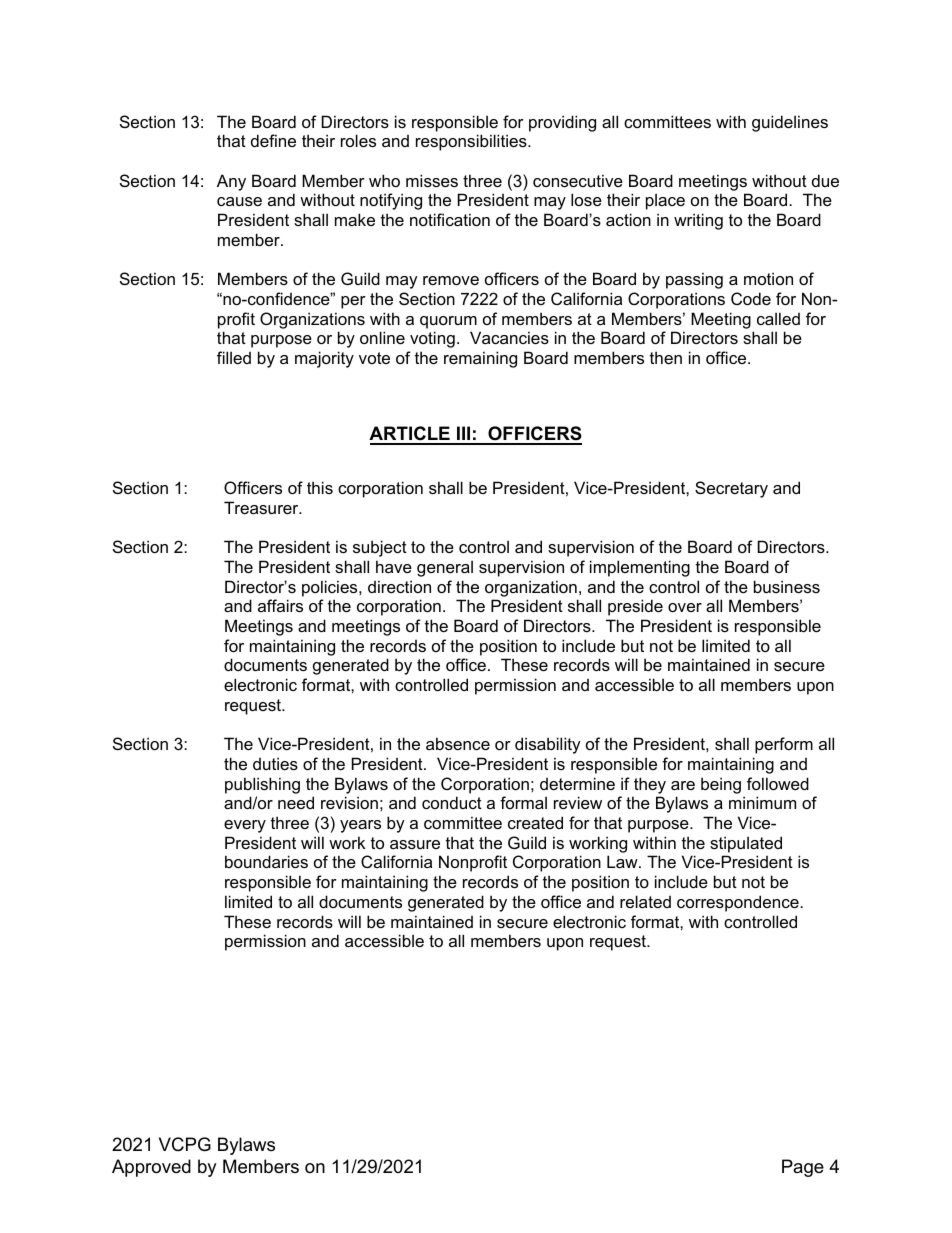 This image has width=952, height=1233. What do you see at coordinates (731, 489) in the image?
I see `Secretary` at bounding box center [731, 489].
